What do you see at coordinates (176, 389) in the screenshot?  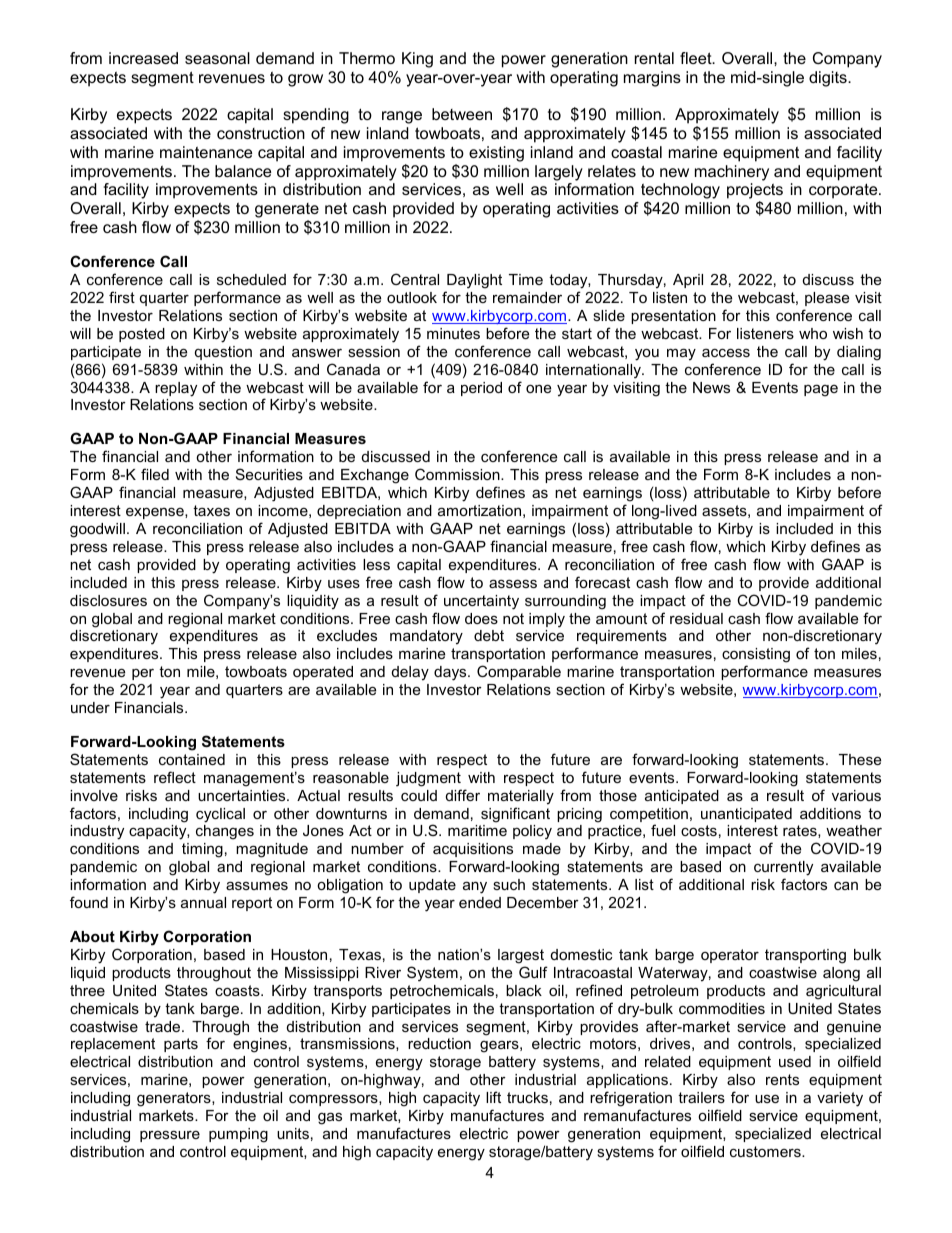 I see `replay` at bounding box center [176, 389].
